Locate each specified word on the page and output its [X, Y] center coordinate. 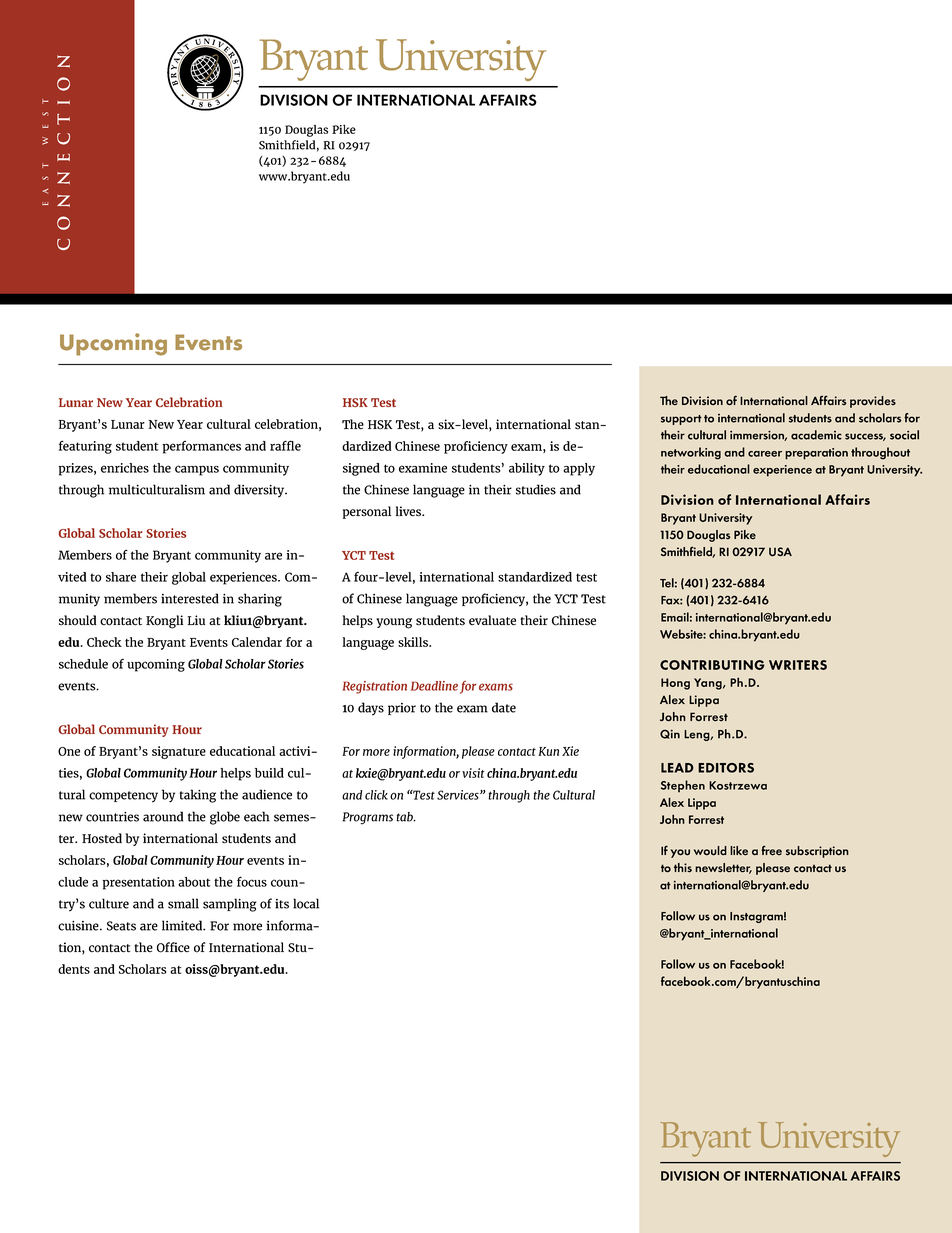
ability [527, 469]
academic [816, 435]
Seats [121, 926]
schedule [83, 664]
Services [459, 795]
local [306, 903]
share [121, 577]
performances [202, 447]
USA [780, 552]
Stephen [683, 786]
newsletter [723, 868]
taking [197, 796]
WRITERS [798, 665]
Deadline [434, 686]
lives [409, 511]
